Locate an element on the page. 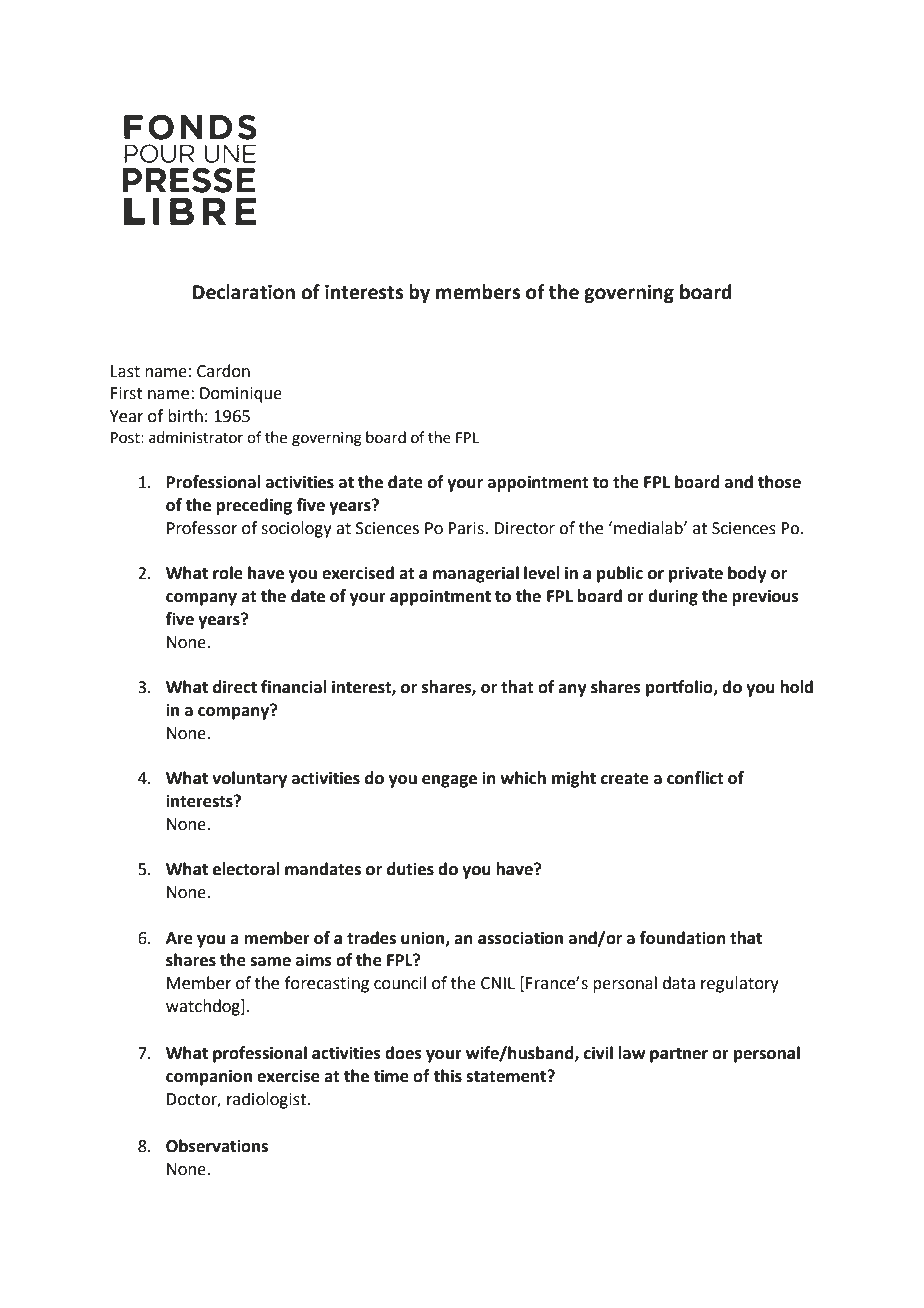 The image size is (924, 1308). same is located at coordinates (270, 962).
